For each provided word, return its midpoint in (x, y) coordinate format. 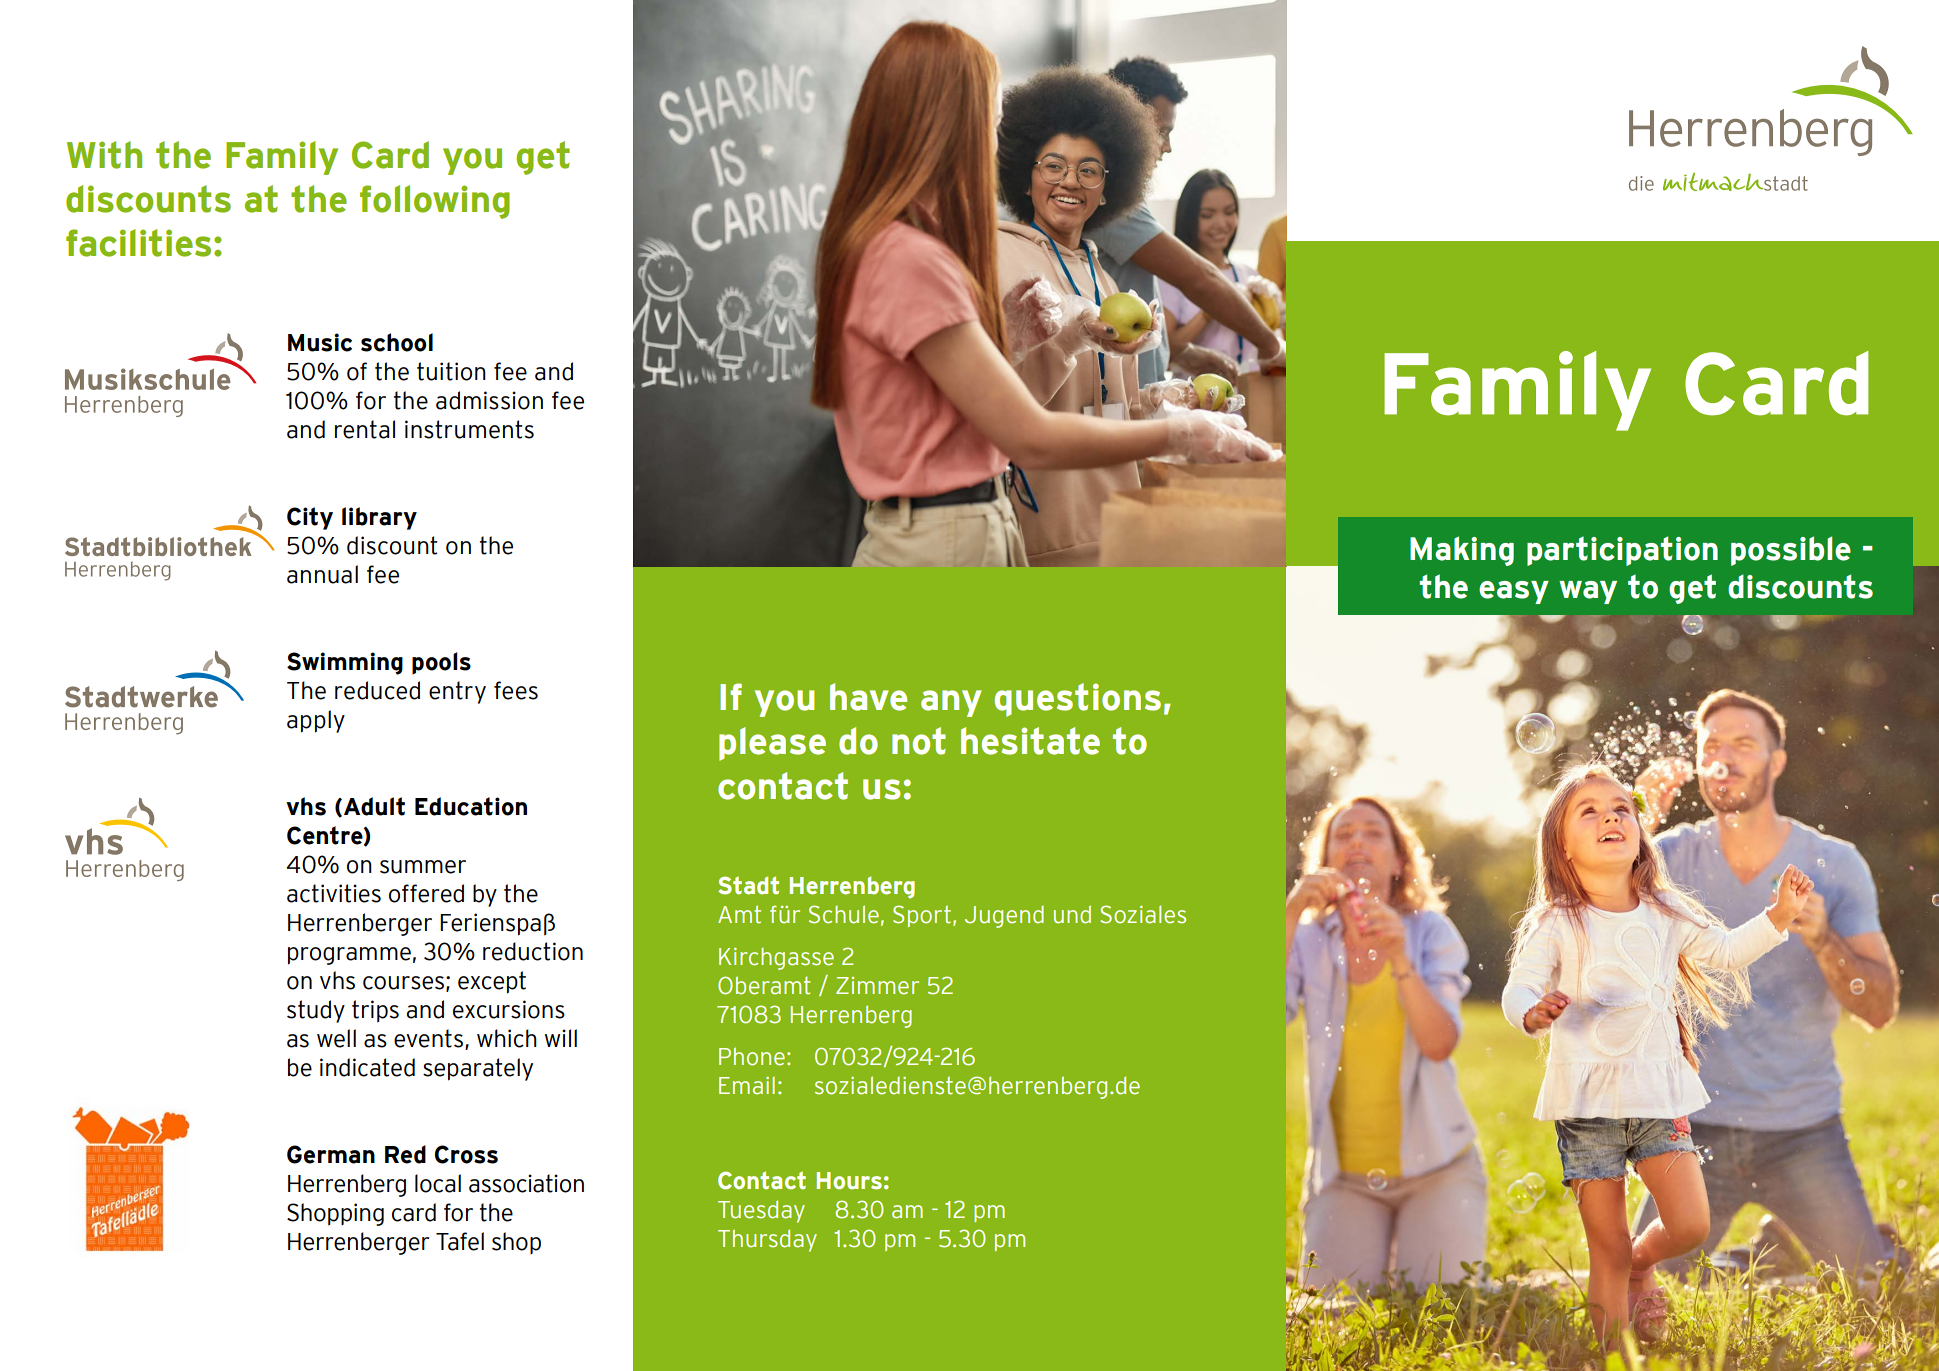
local (438, 1183)
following (435, 202)
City (310, 518)
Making (1462, 551)
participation (1622, 551)
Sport (922, 916)
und (1072, 914)
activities (334, 893)
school (397, 342)
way (1588, 592)
